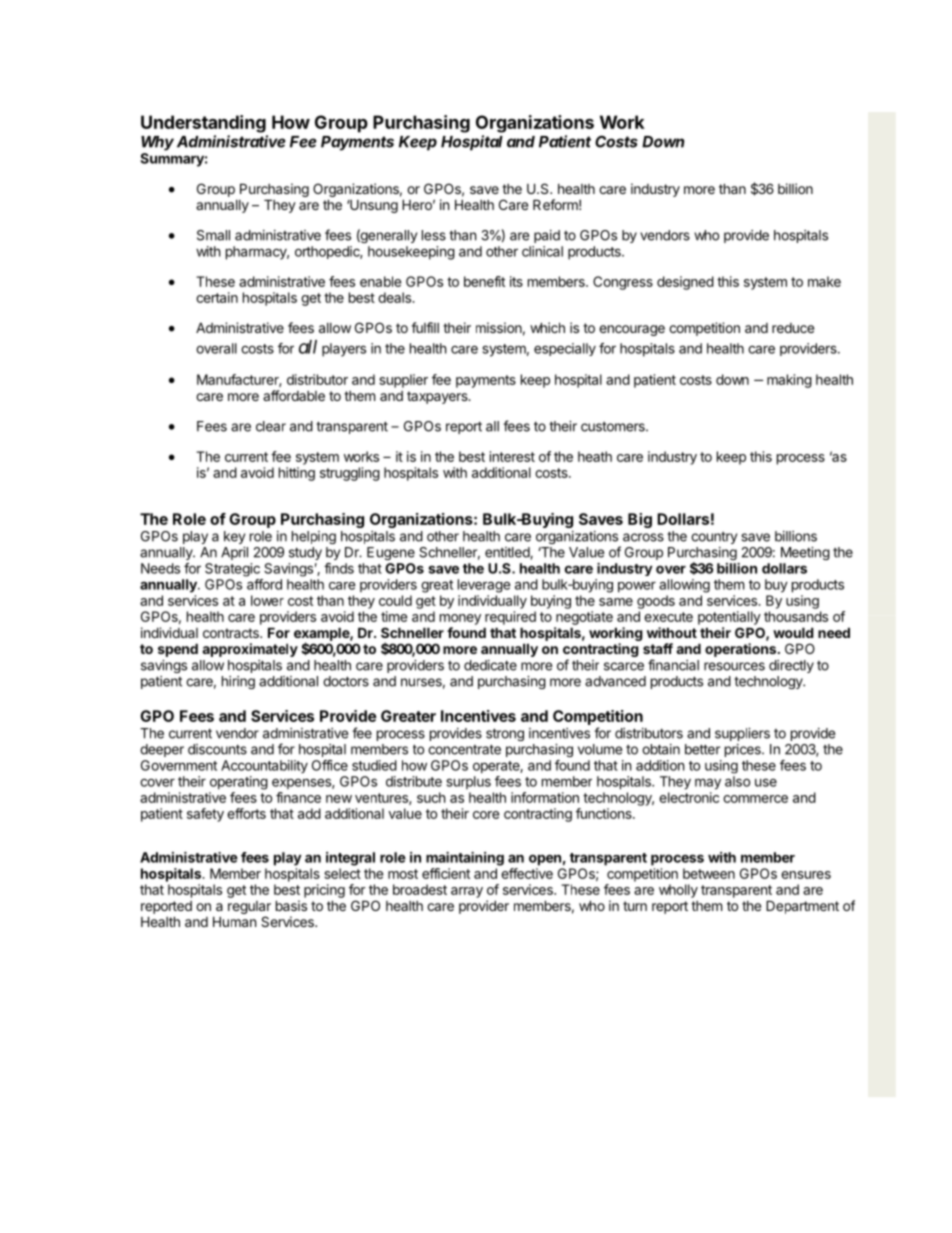 The height and width of the document is (1233, 952). What do you see at coordinates (709, 873) in the document?
I see `between` at bounding box center [709, 873].
